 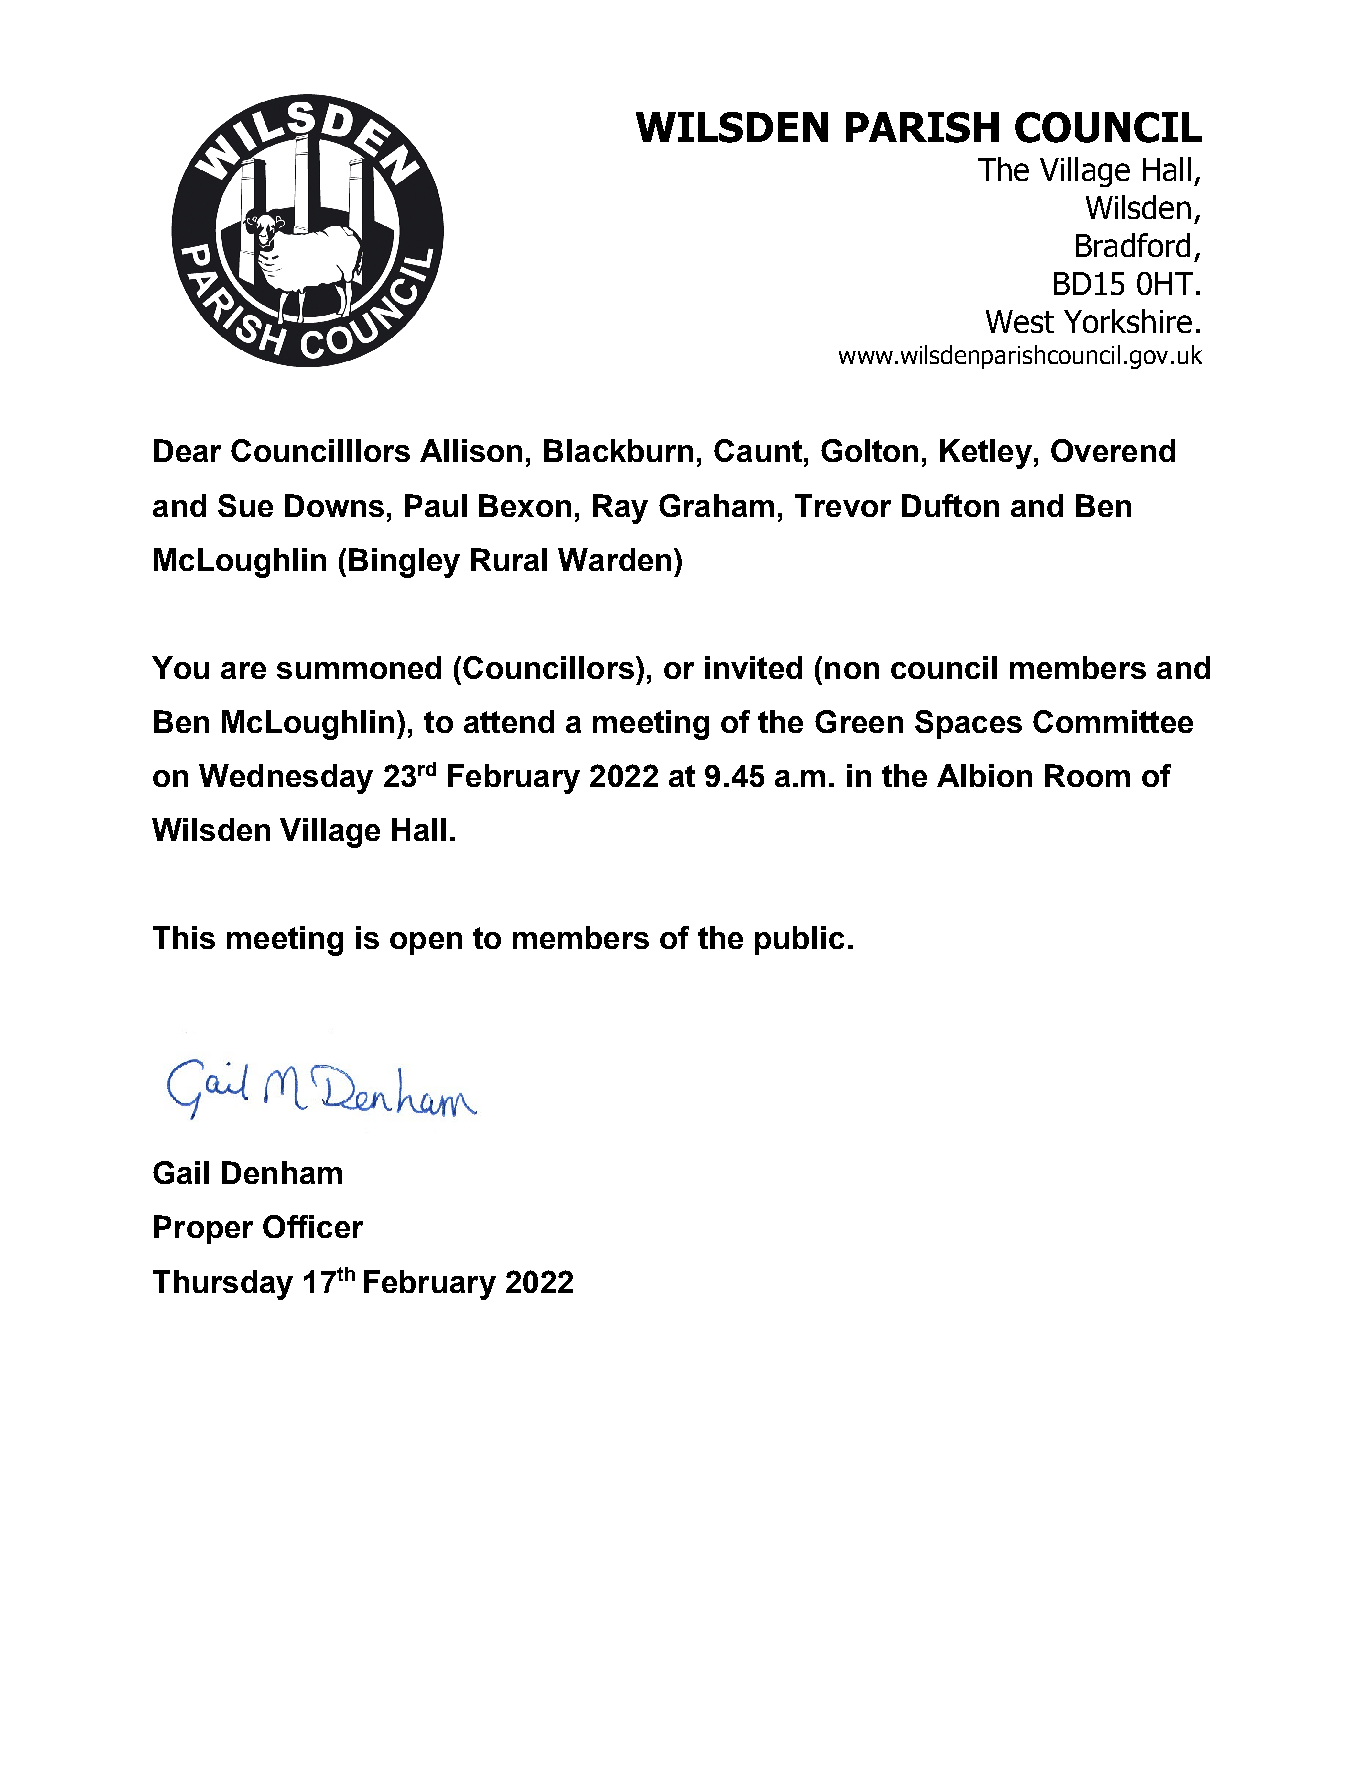 What do you see at coordinates (614, 559) in the screenshot?
I see `Warden` at bounding box center [614, 559].
